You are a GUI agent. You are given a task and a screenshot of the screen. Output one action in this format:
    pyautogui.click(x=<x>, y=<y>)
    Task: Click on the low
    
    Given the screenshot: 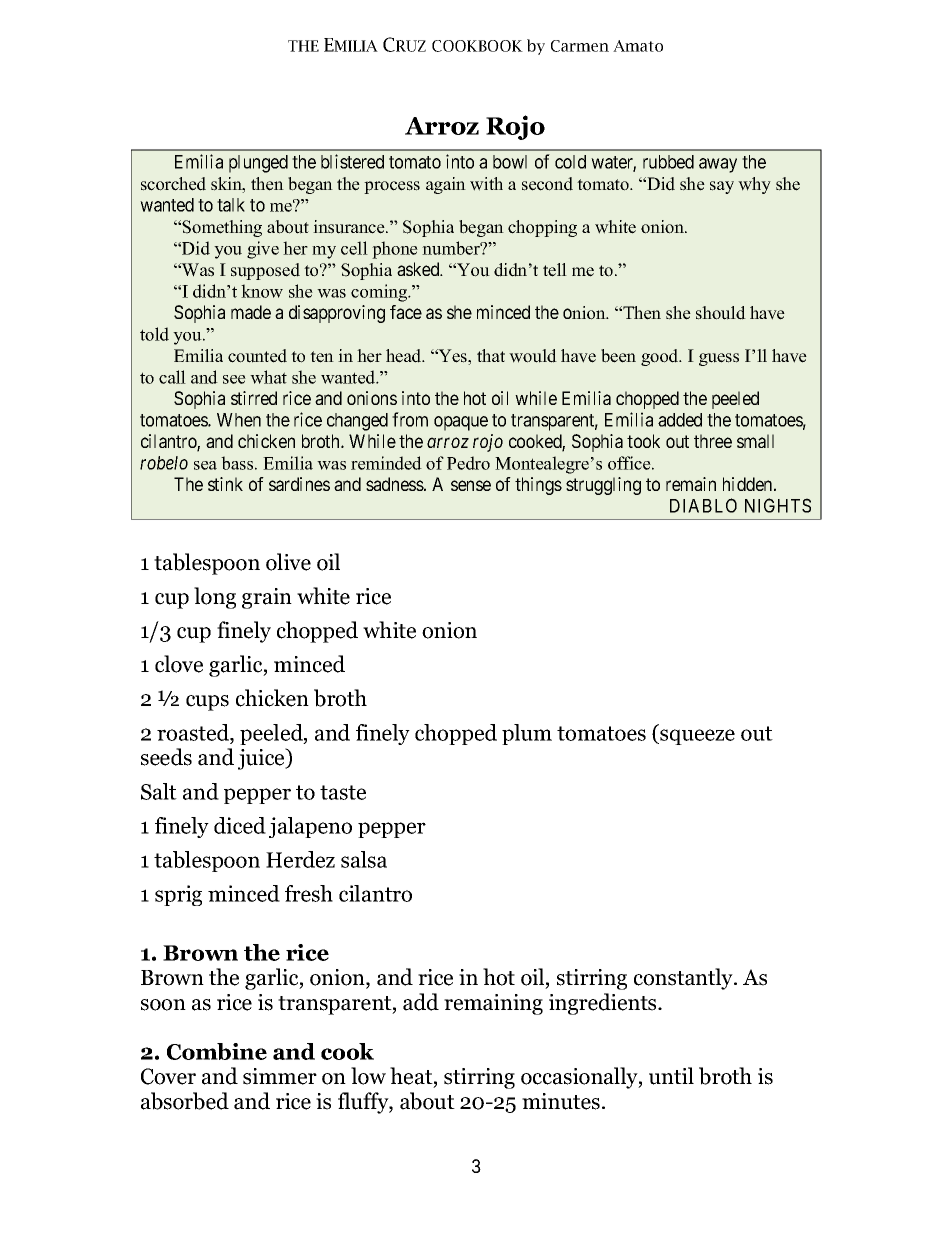 What is the action you would take?
    pyautogui.click(x=368, y=1076)
